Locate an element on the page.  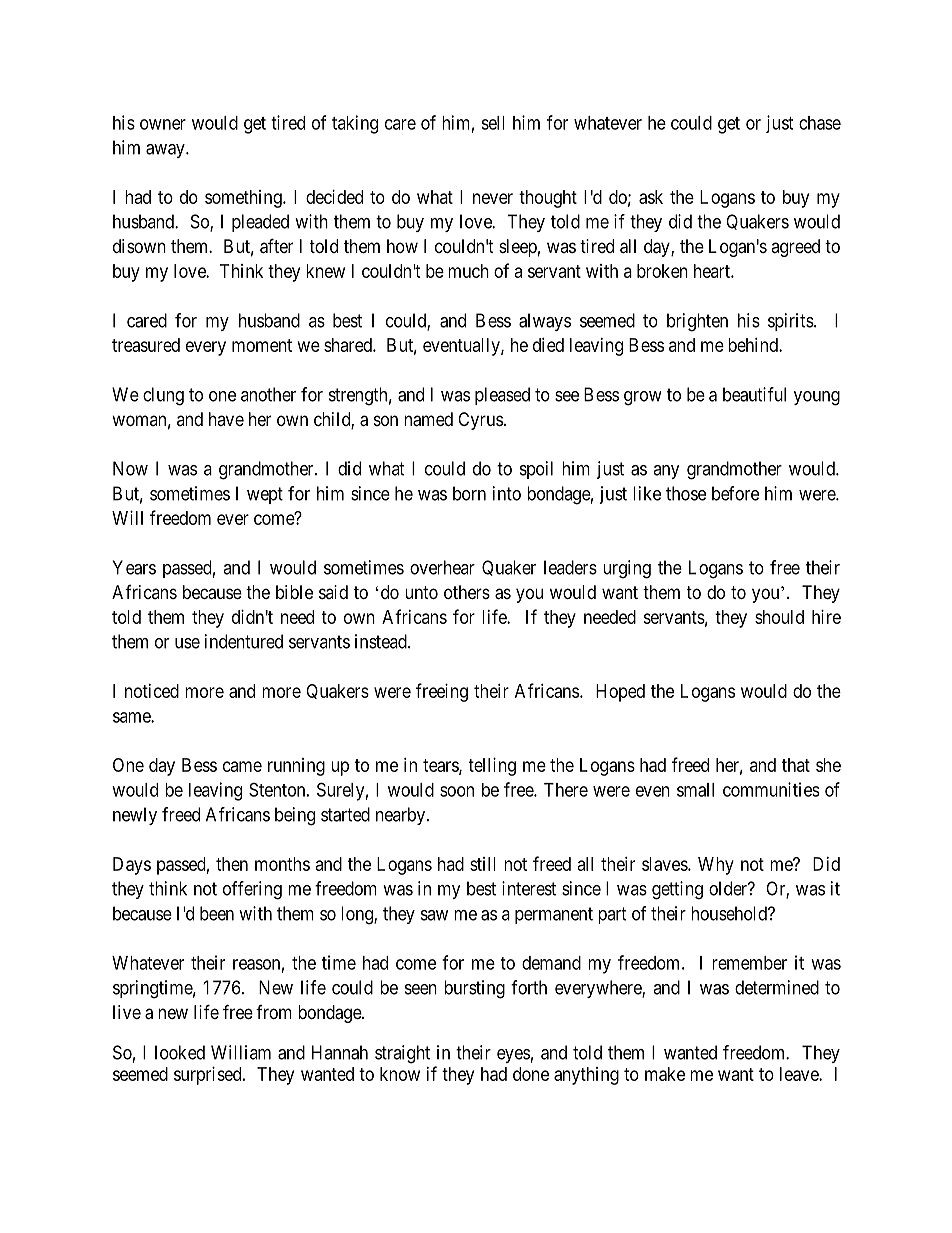
leave is located at coordinates (800, 1074).
